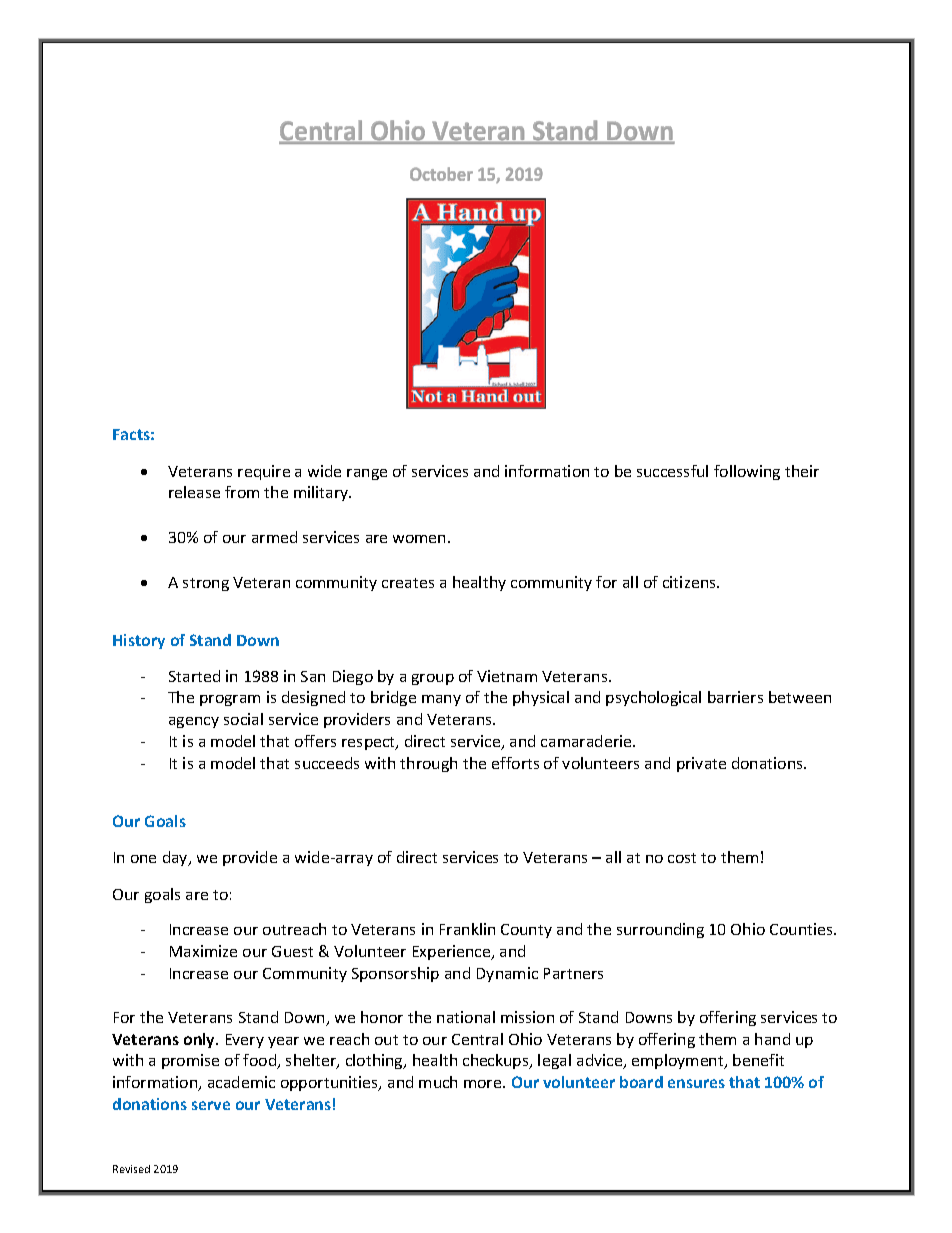 The width and height of the screenshot is (952, 1233). I want to click on range, so click(367, 474).
